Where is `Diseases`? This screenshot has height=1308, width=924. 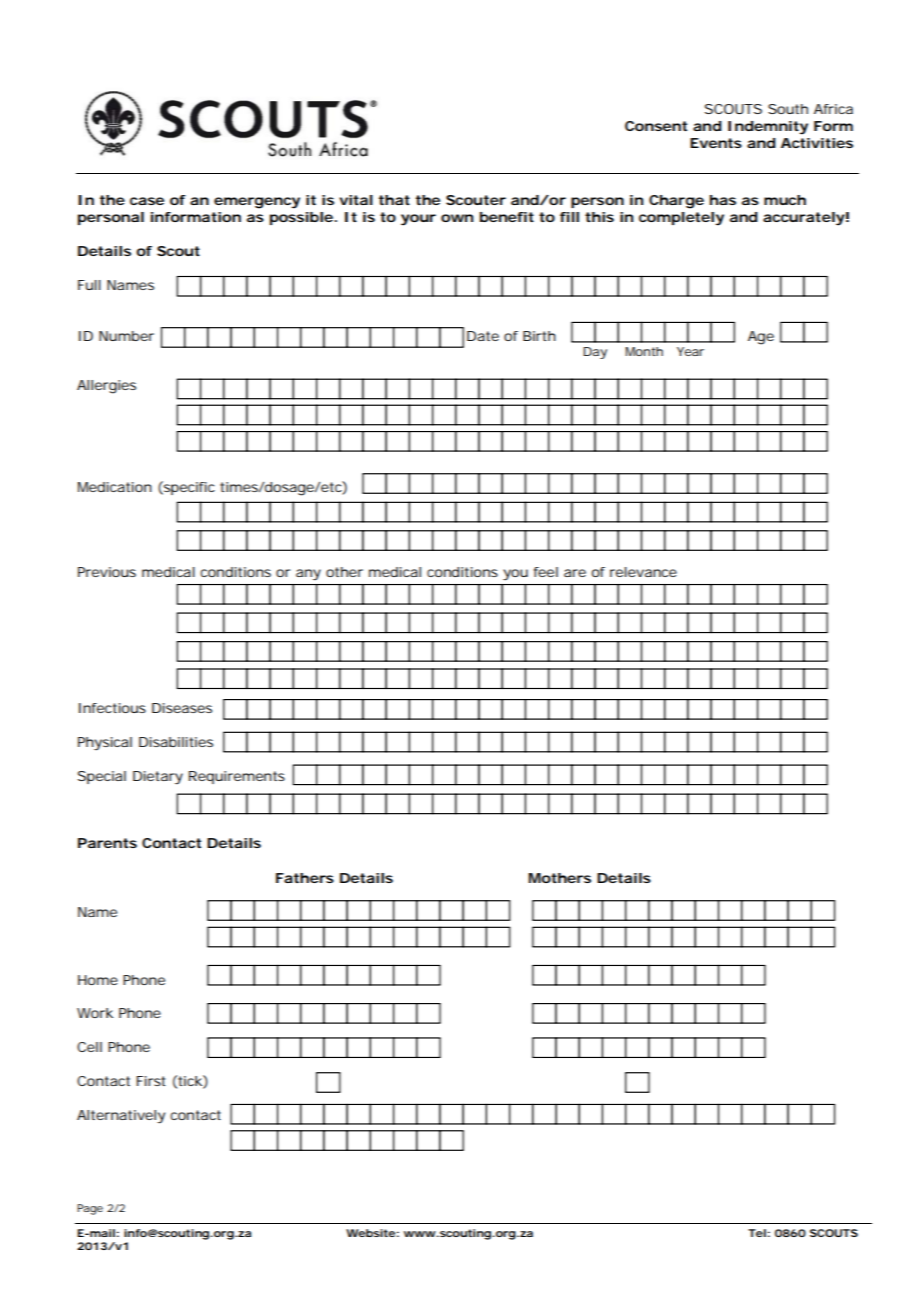 Diseases is located at coordinates (182, 708).
